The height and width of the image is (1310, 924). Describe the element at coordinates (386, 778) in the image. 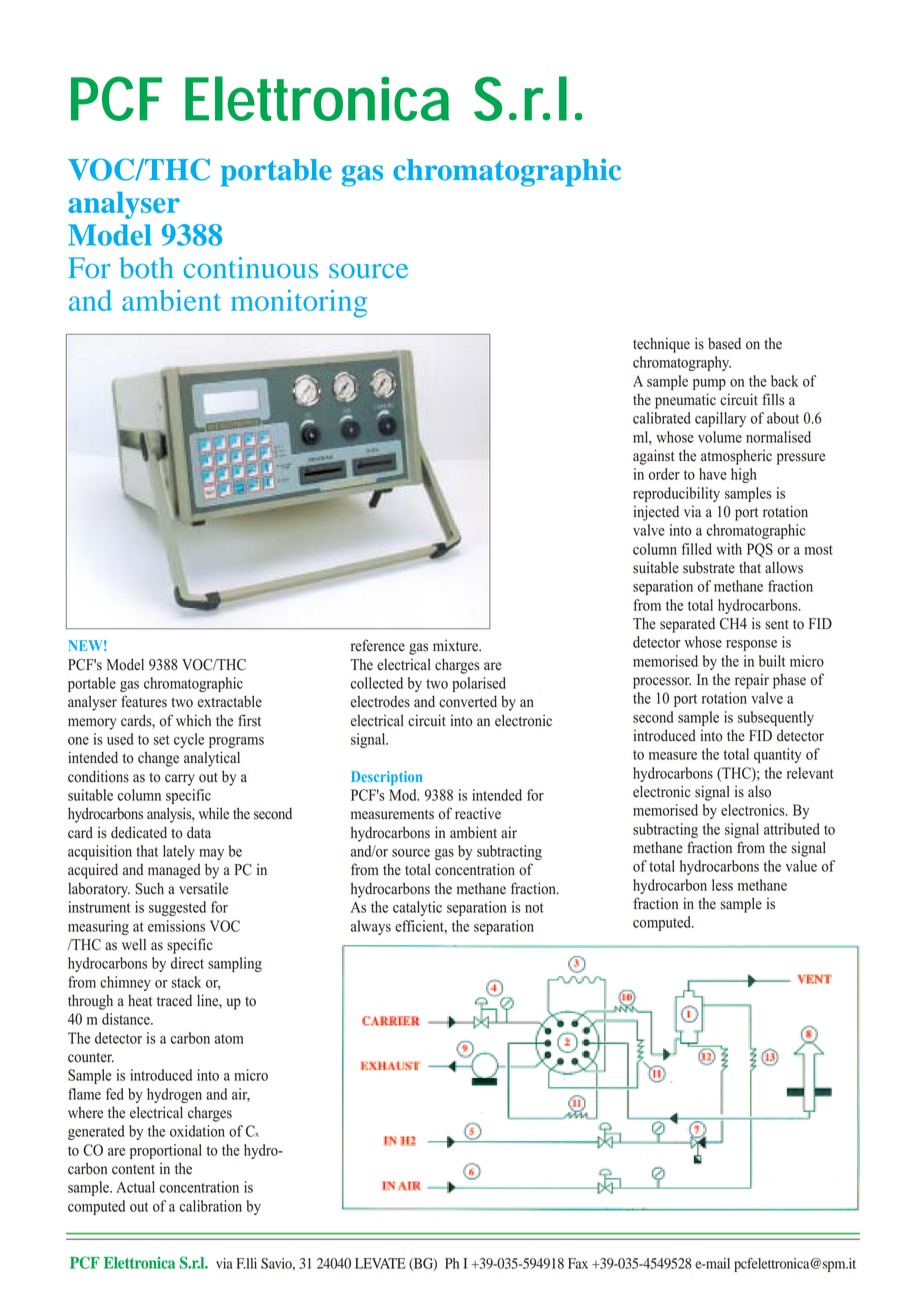

I see `Description` at that location.
